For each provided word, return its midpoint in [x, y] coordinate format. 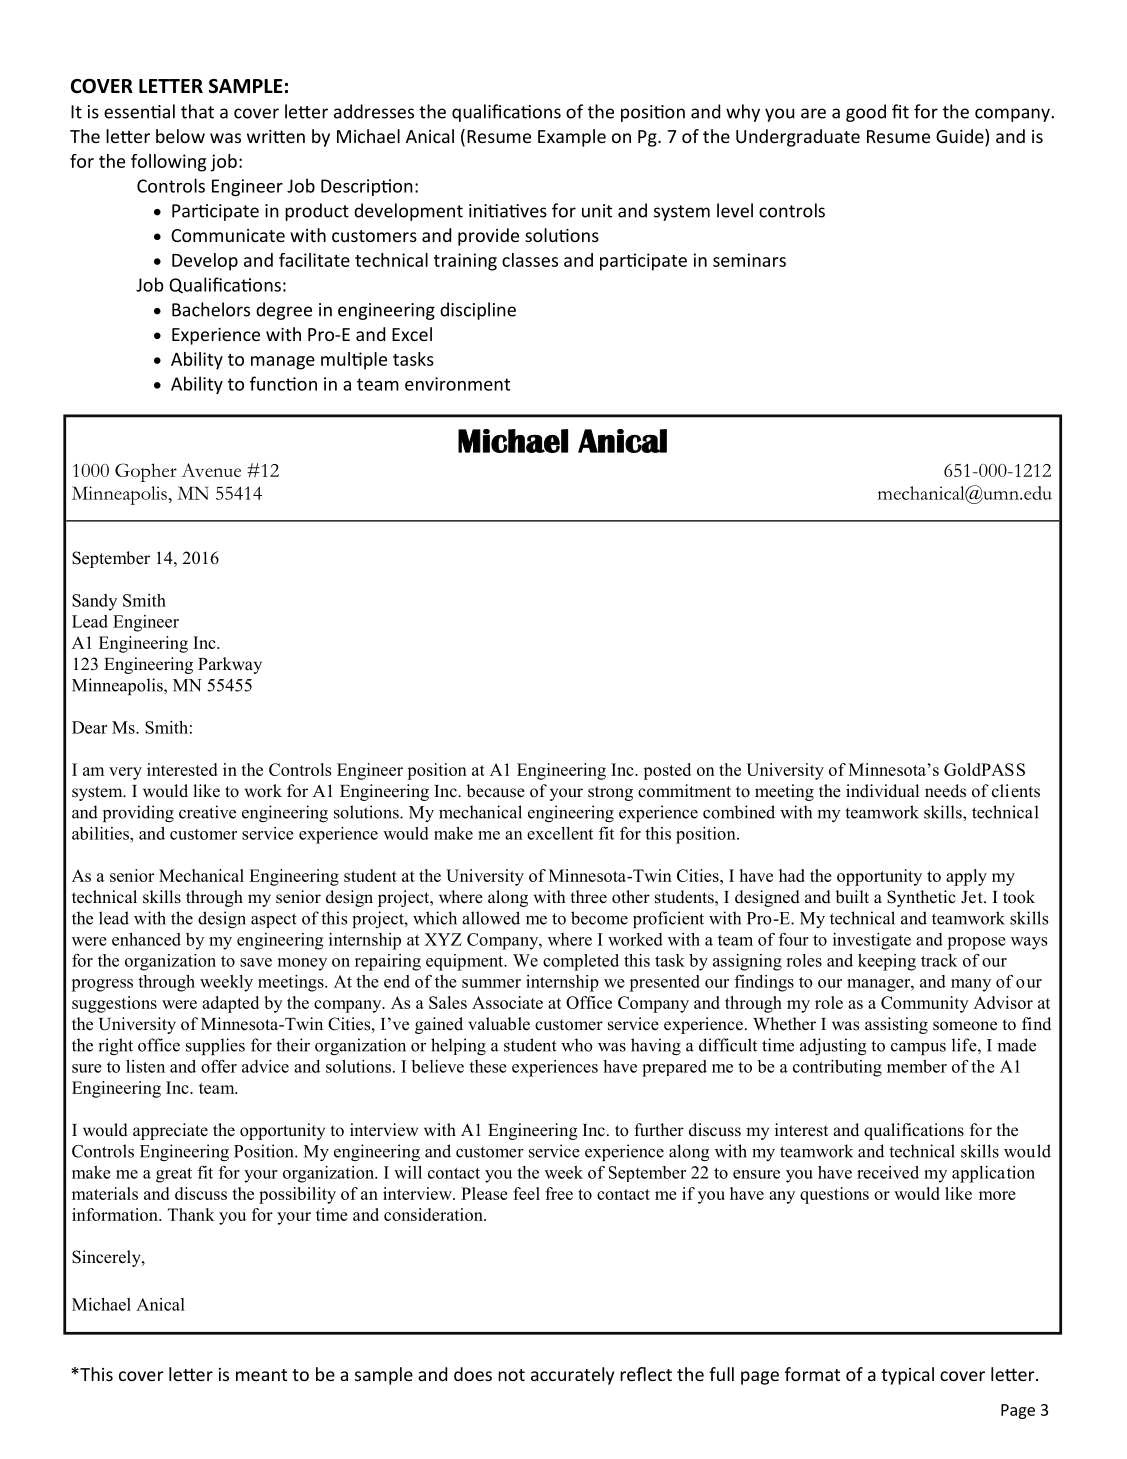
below [180, 136]
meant [261, 1375]
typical [907, 1376]
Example [572, 138]
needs [945, 791]
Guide [961, 137]
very [125, 773]
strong [610, 793]
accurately [572, 1376]
